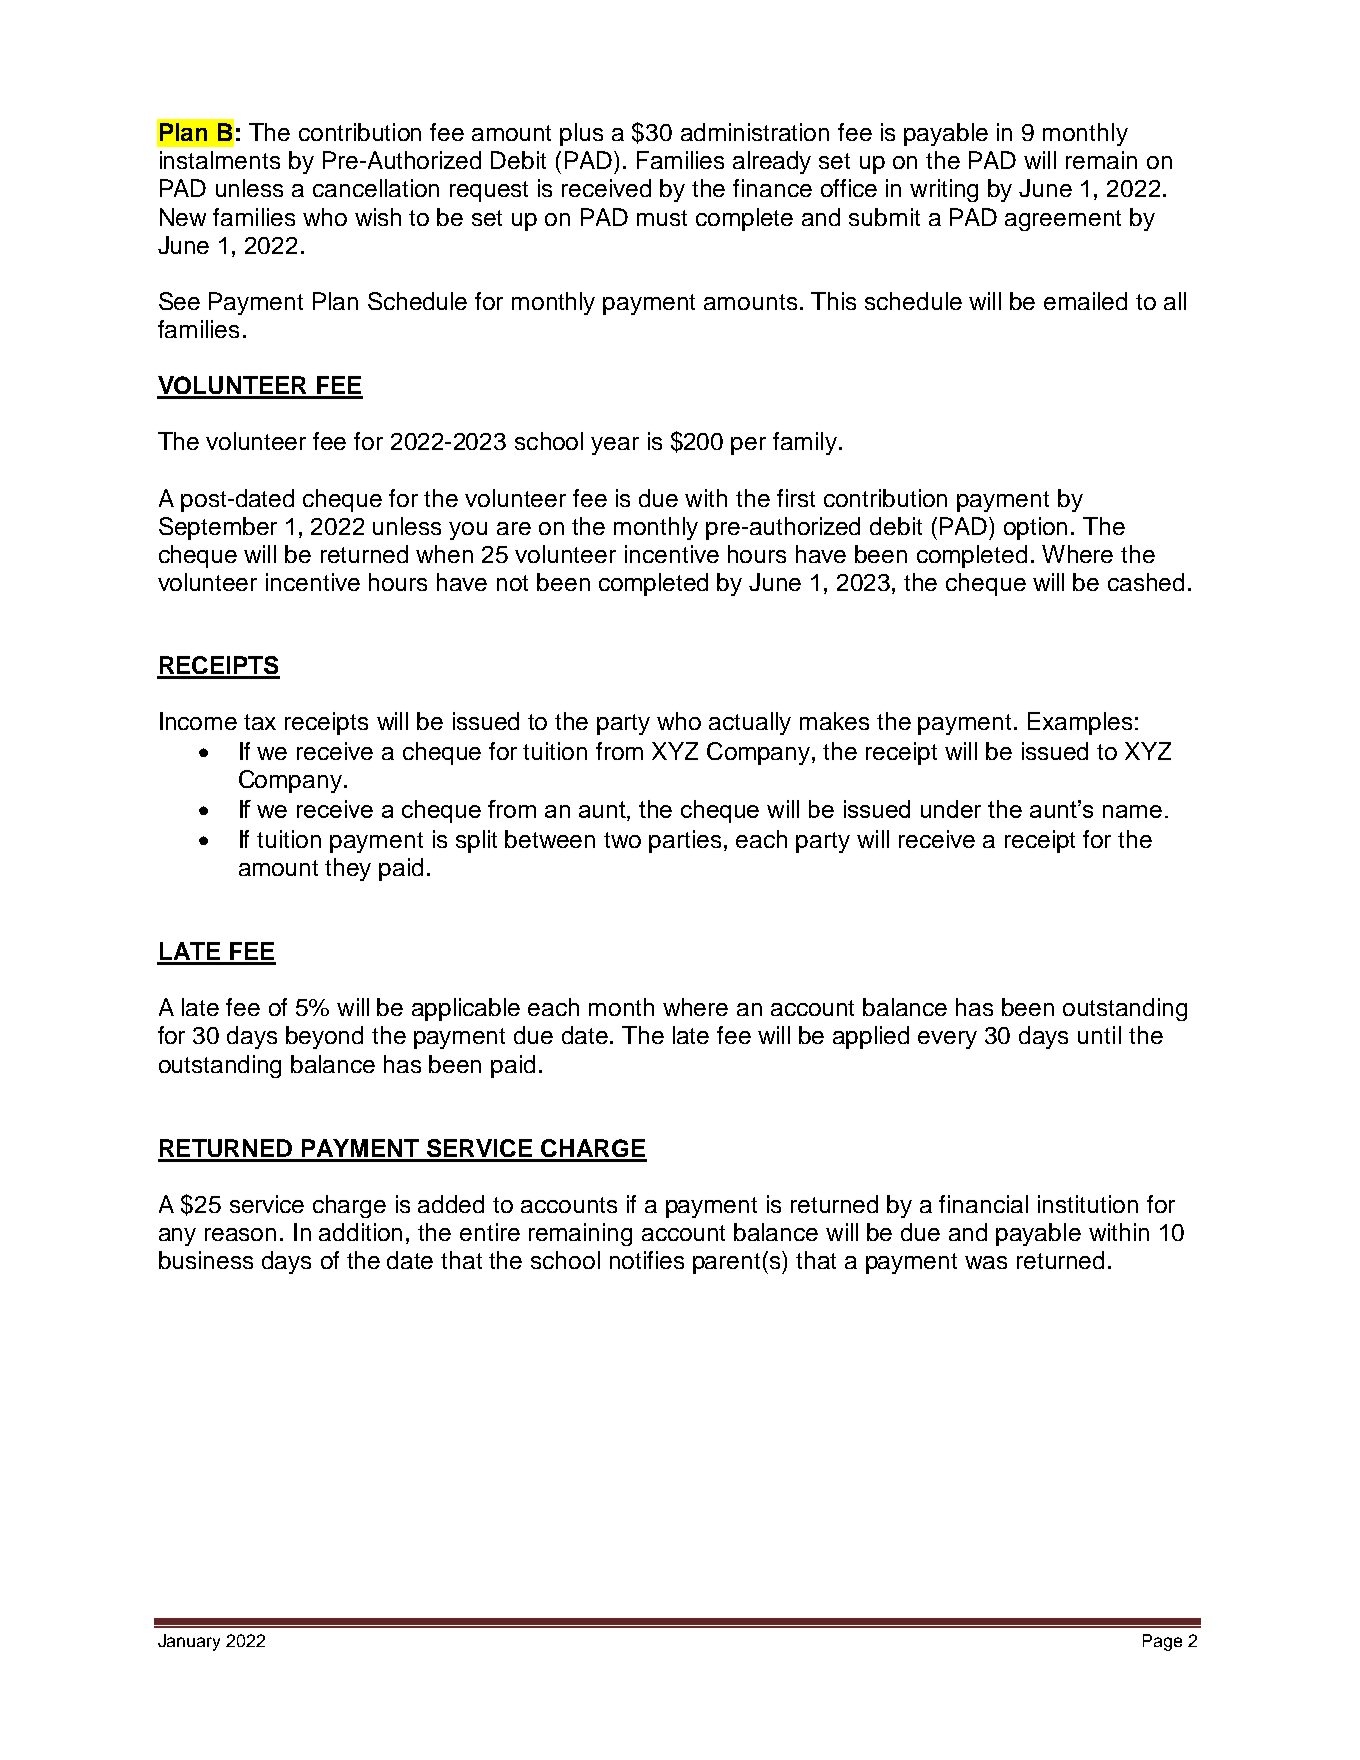 The width and height of the screenshot is (1360, 1760). Describe the element at coordinates (662, 218) in the screenshot. I see `must` at that location.
